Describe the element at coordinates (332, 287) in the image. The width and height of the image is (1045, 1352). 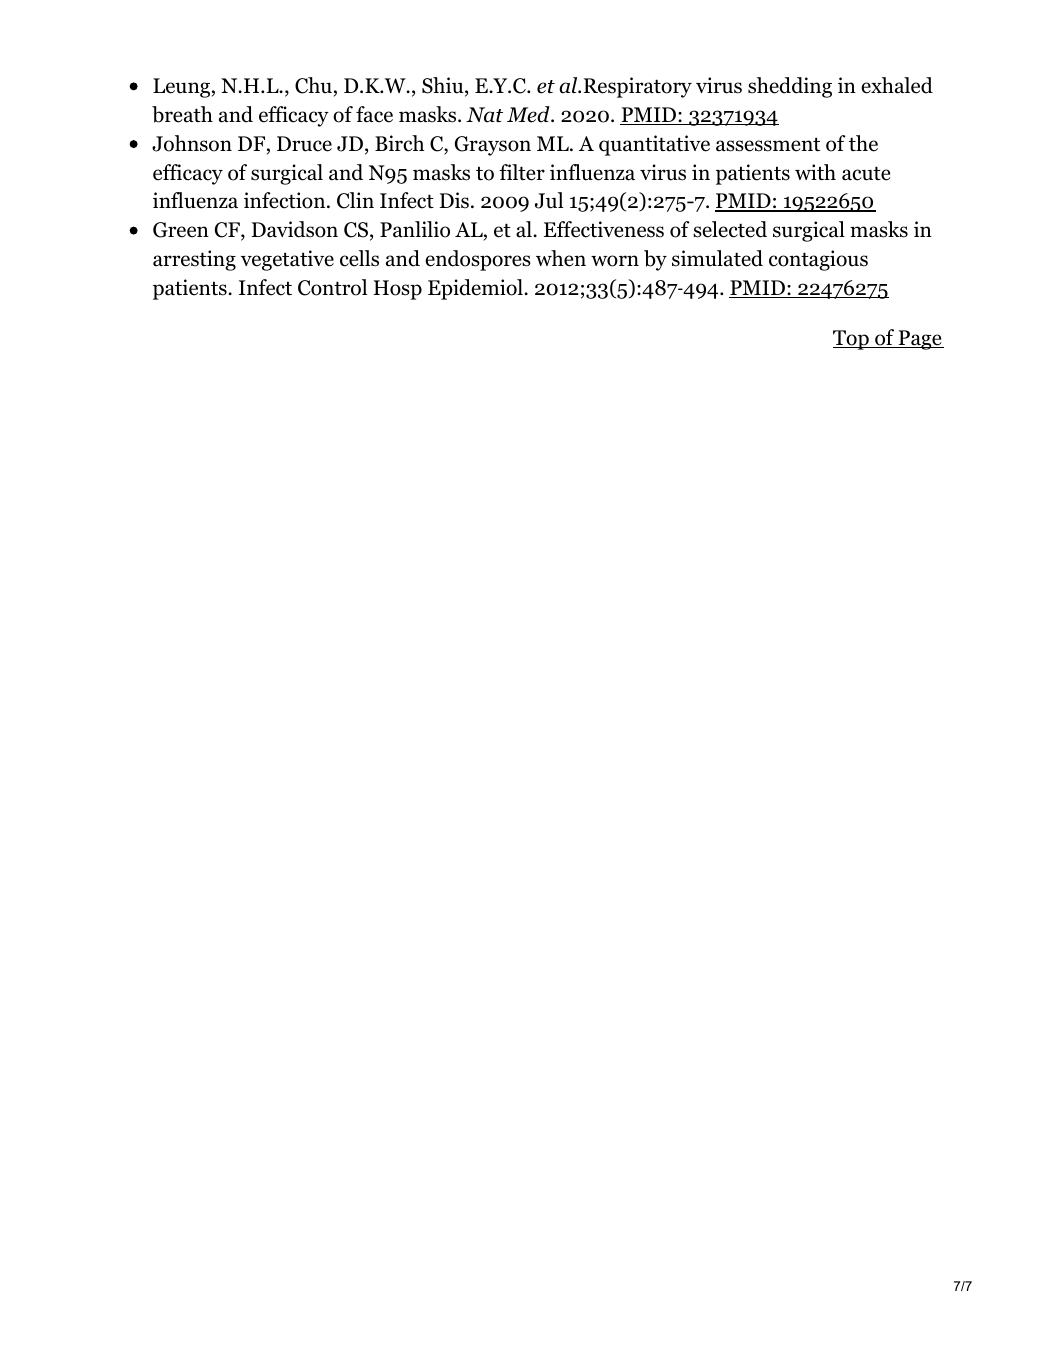
I see `Control` at that location.
